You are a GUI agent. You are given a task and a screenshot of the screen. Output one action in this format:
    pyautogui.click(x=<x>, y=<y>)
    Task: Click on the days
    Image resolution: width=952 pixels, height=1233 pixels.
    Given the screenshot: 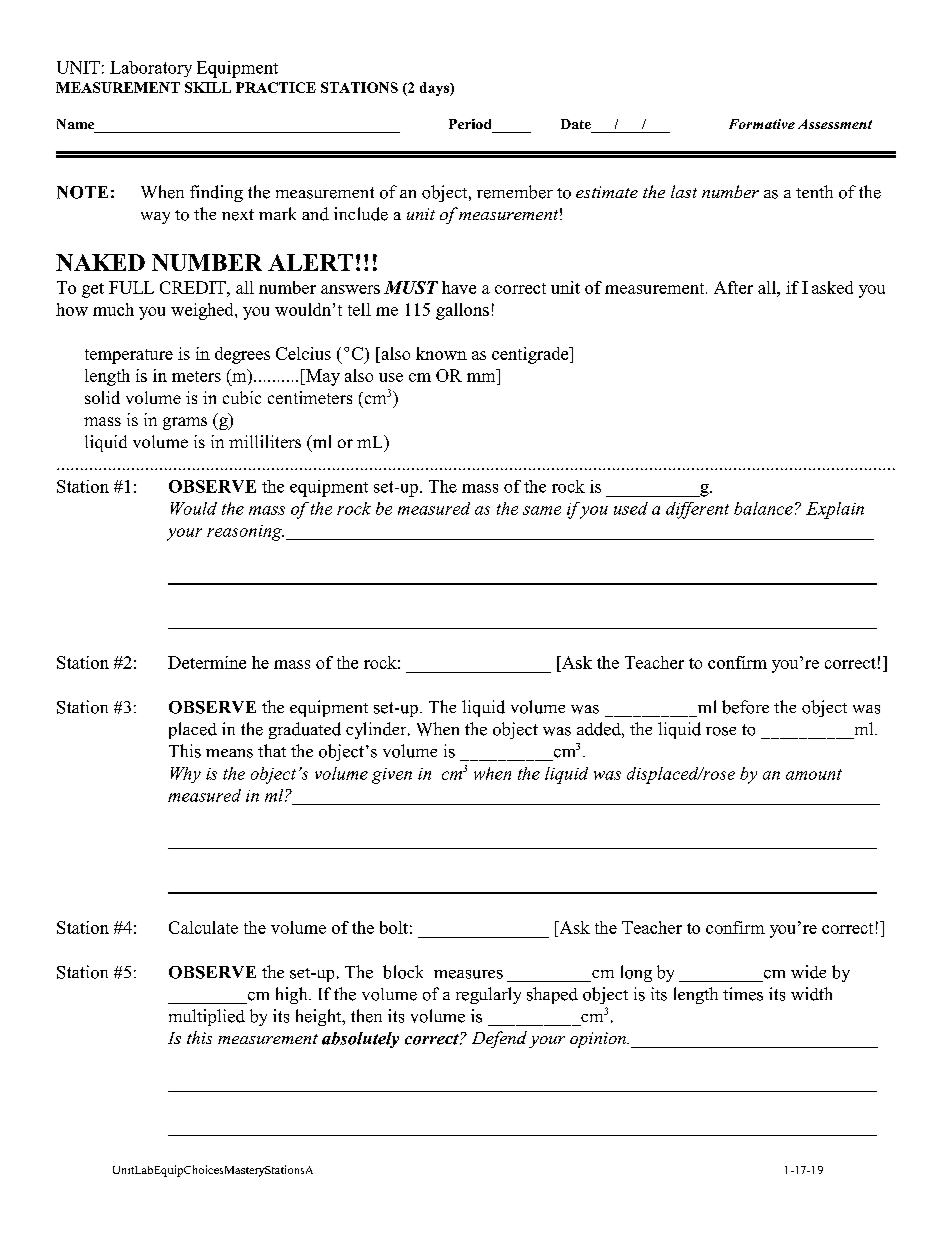 What is the action you would take?
    pyautogui.click(x=435, y=89)
